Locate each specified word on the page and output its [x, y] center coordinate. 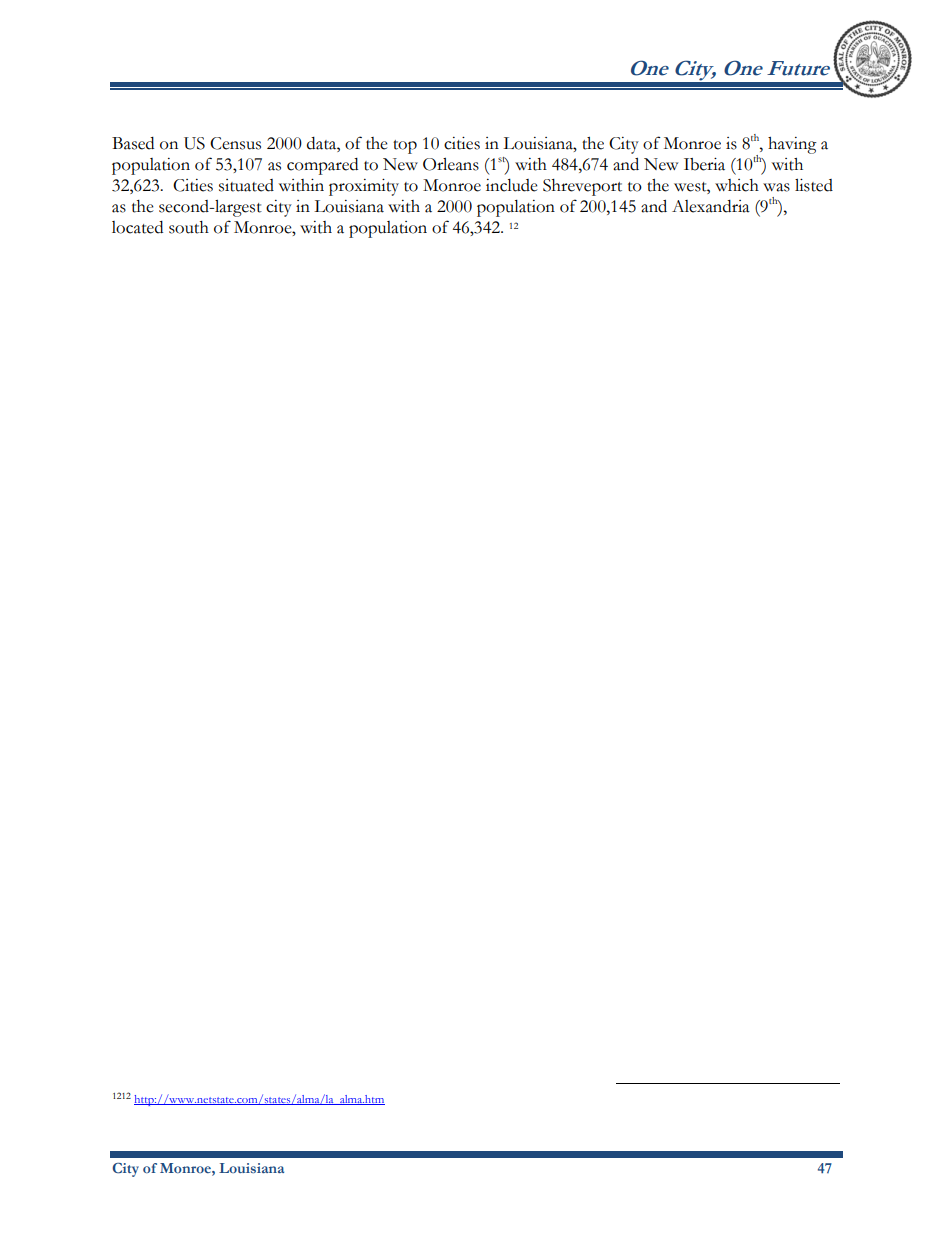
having [792, 145]
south [189, 227]
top [405, 147]
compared [322, 166]
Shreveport [582, 187]
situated [246, 185]
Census [235, 143]
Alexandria [711, 206]
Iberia [704, 164]
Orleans [451, 164]
